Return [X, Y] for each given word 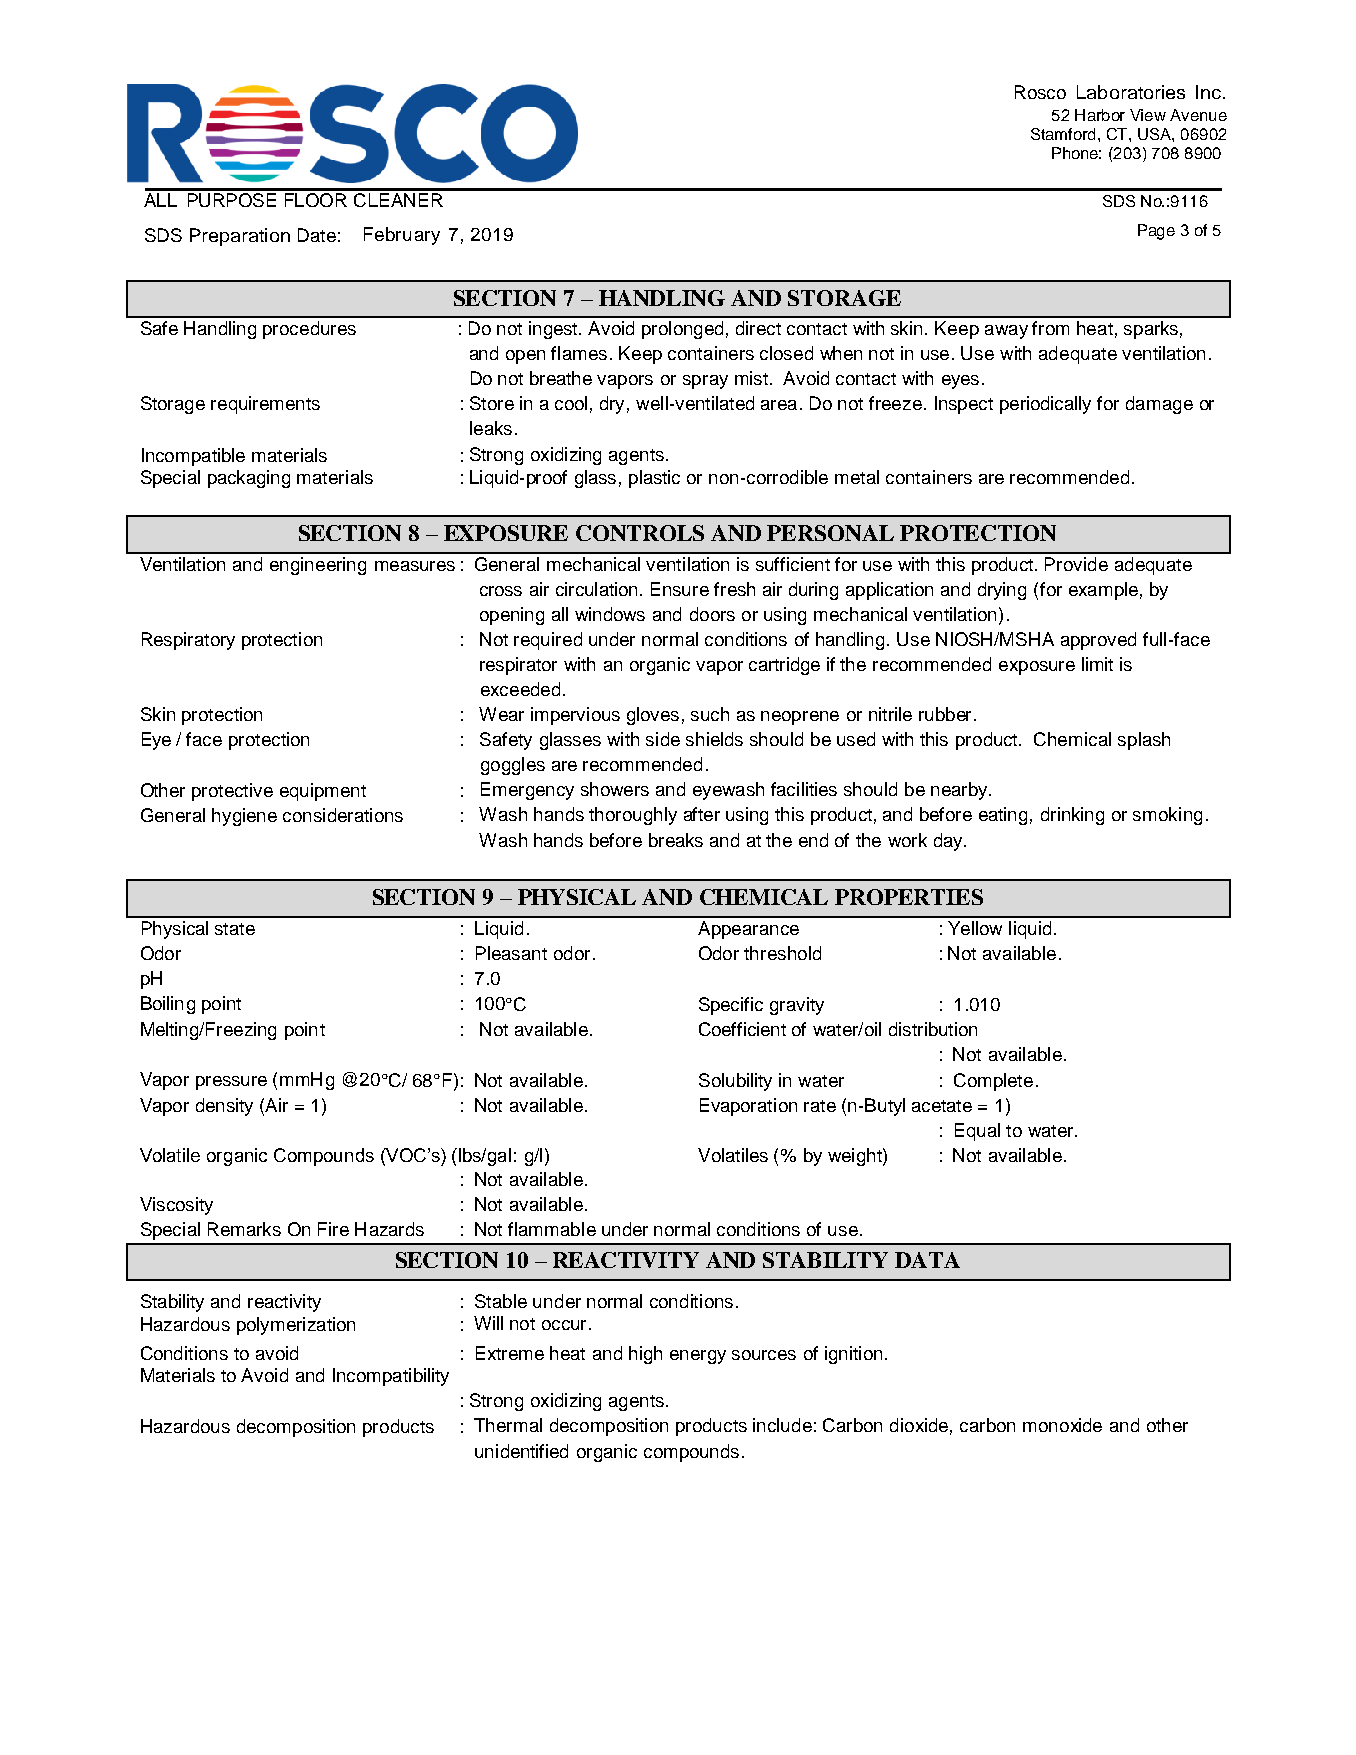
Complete [993, 1082]
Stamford [1063, 134]
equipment [323, 792]
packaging [249, 479]
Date [317, 235]
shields [714, 739]
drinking [1072, 816]
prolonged [682, 330]
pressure [231, 1083]
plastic [654, 479]
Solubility [735, 1082]
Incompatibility [391, 1377]
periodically [1045, 405]
